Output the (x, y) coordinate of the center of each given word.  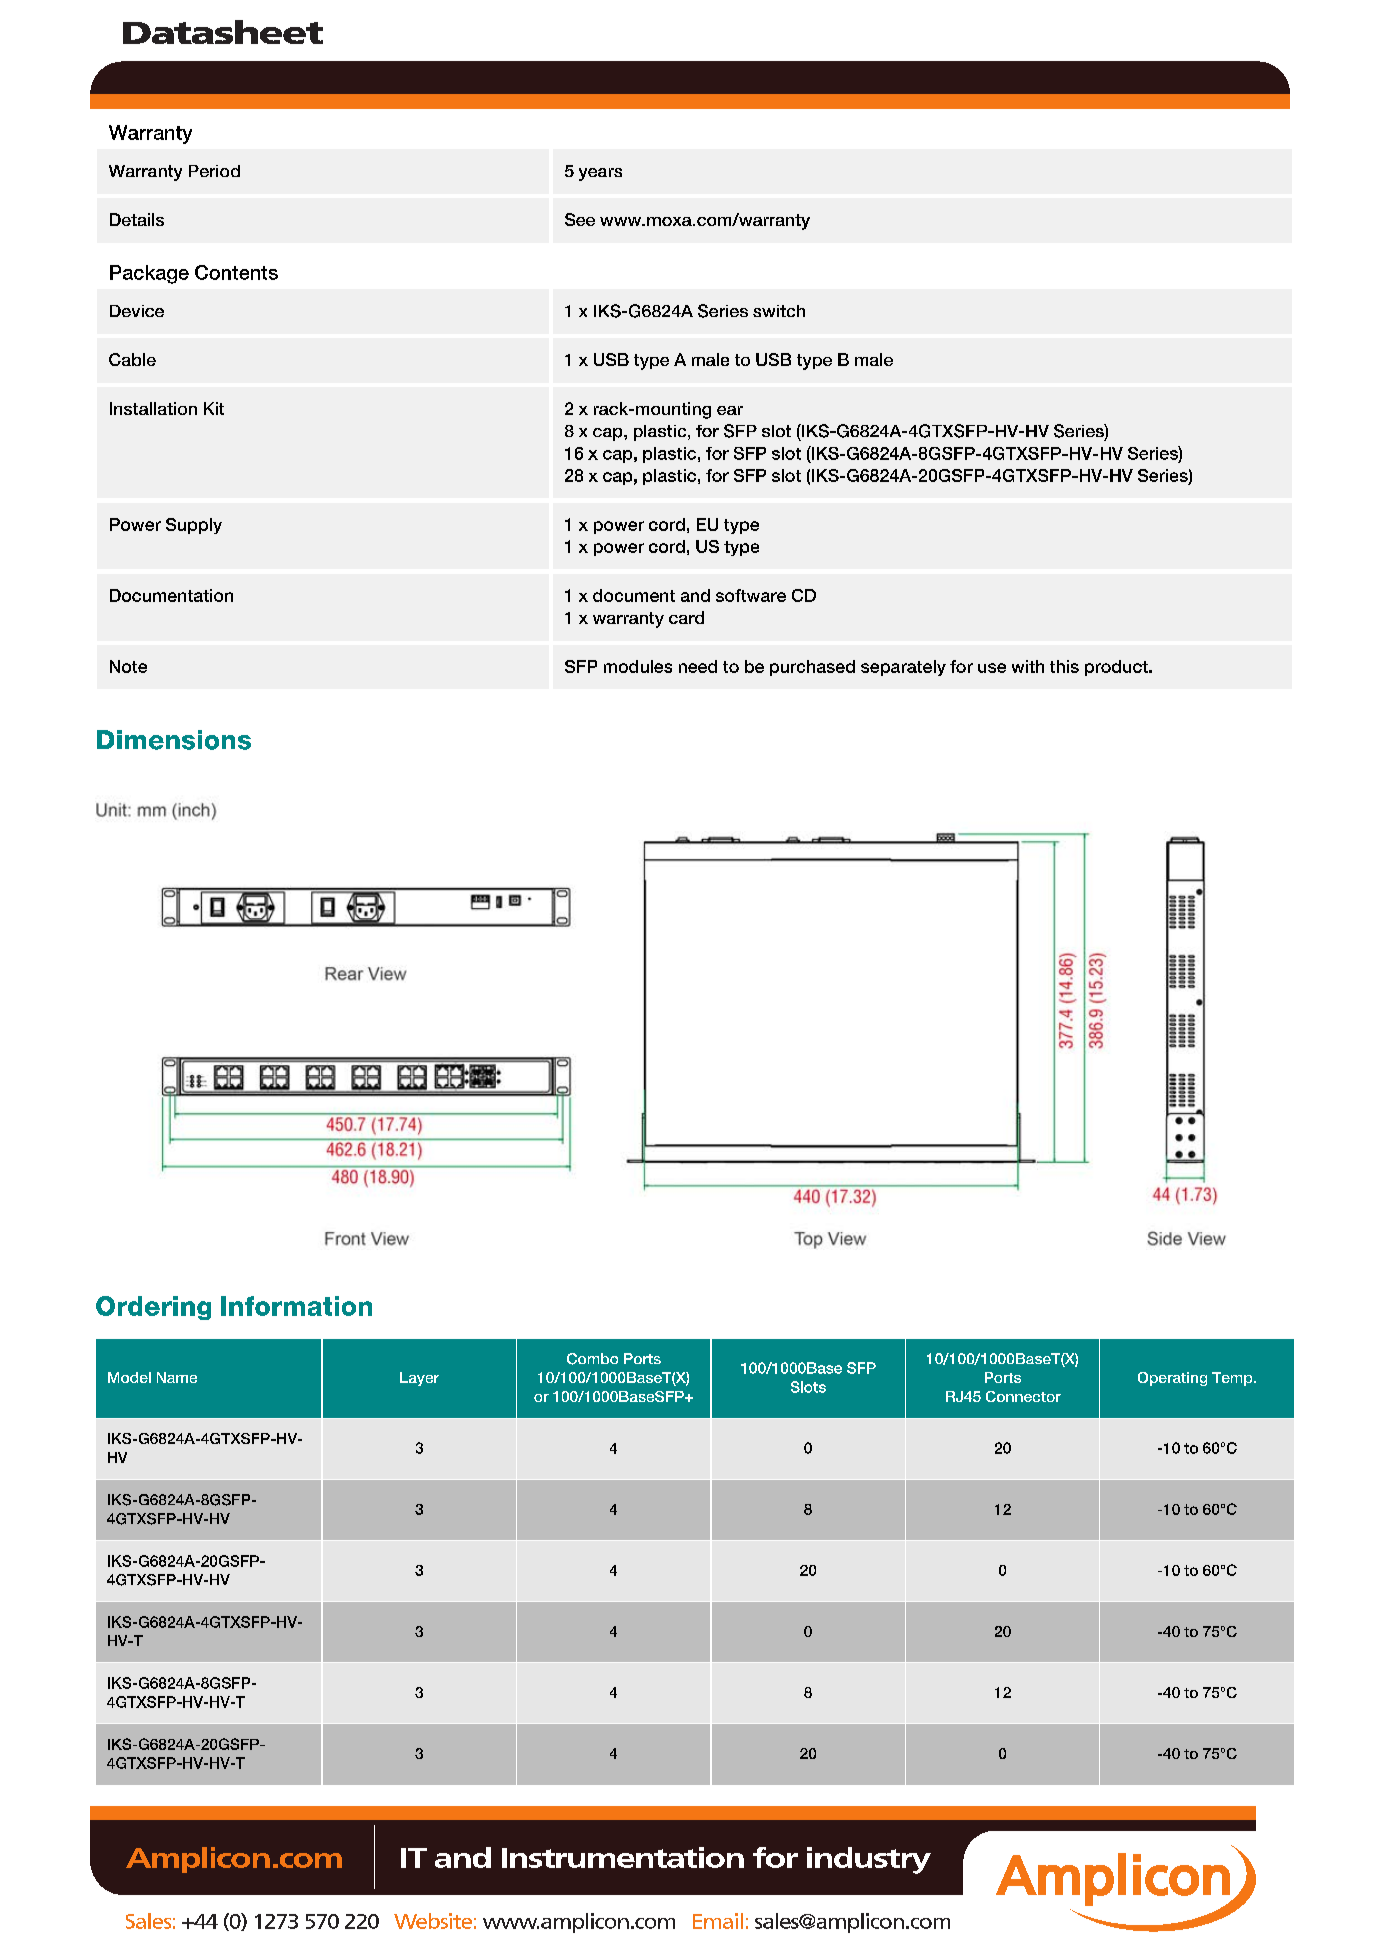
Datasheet (223, 32)
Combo (592, 1359)
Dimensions (174, 740)
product (1117, 668)
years (600, 174)
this (1064, 666)
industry (869, 1860)
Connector (1023, 1396)
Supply (194, 526)
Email (718, 1921)
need (698, 666)
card (686, 617)
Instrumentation (623, 1857)
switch (779, 311)
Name (177, 1377)
